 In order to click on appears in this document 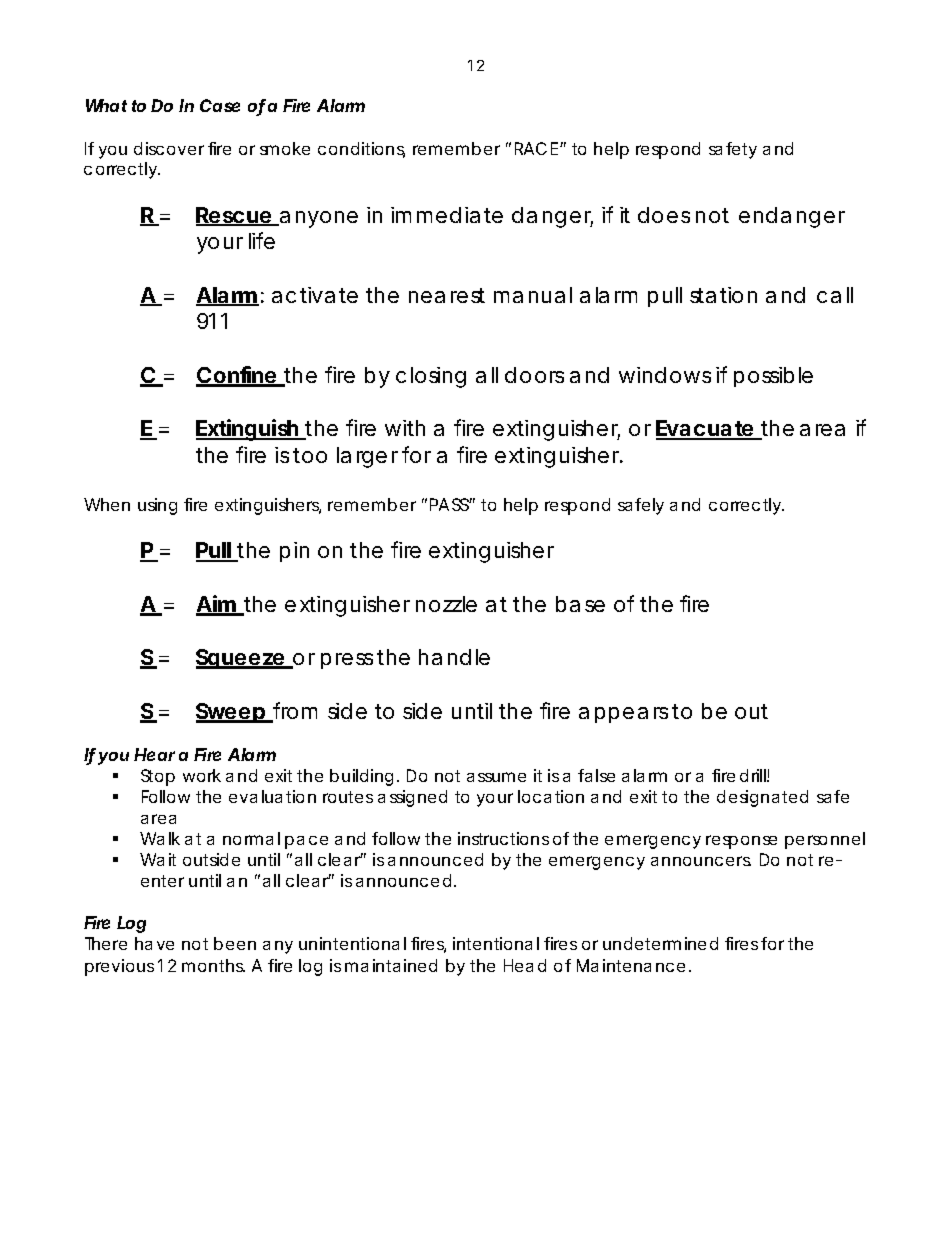, I will do `click(623, 715)`.
